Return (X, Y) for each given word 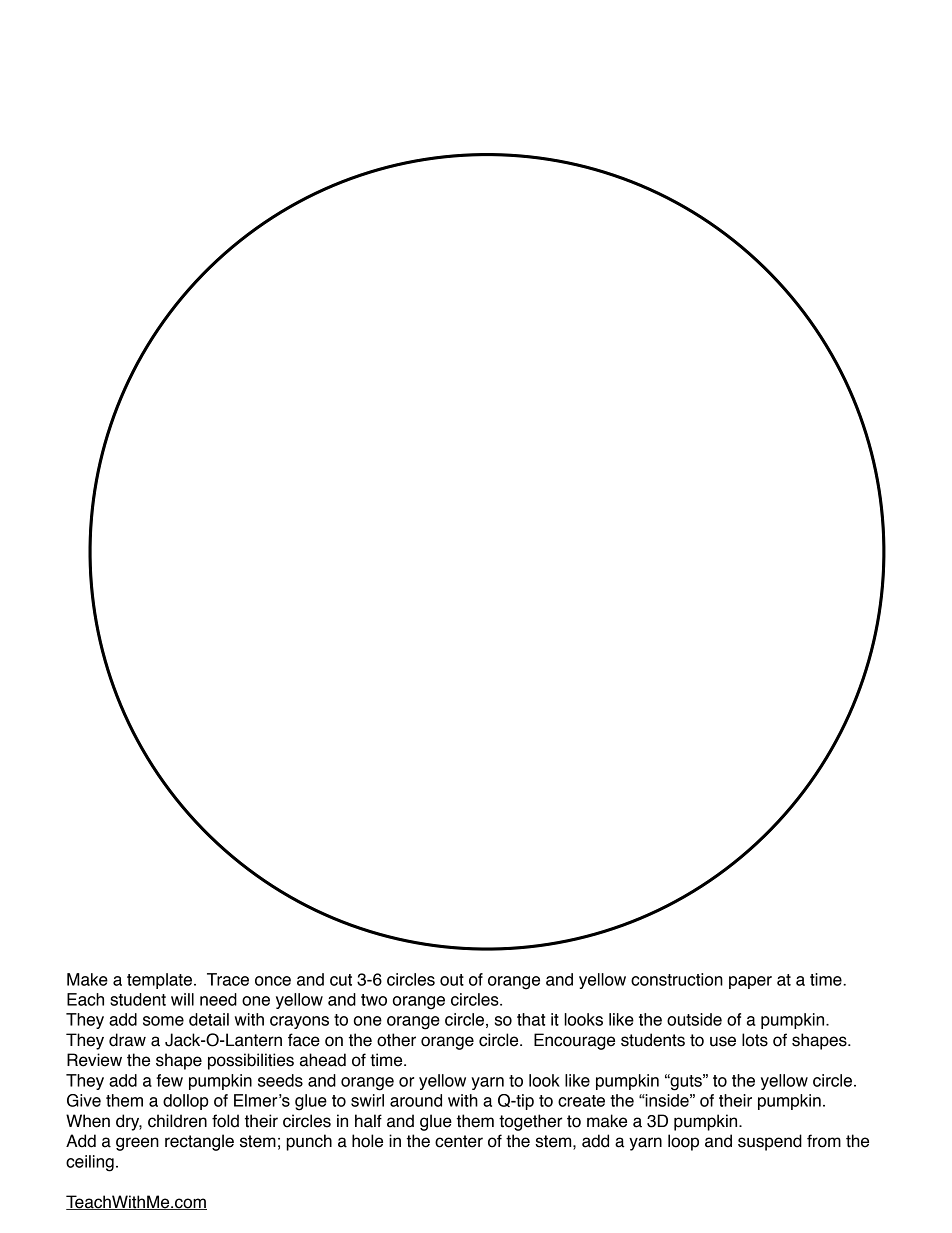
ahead (323, 1060)
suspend (770, 1142)
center (459, 1141)
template (159, 981)
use (723, 1041)
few (169, 1080)
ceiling (90, 1163)
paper (750, 982)
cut (341, 980)
